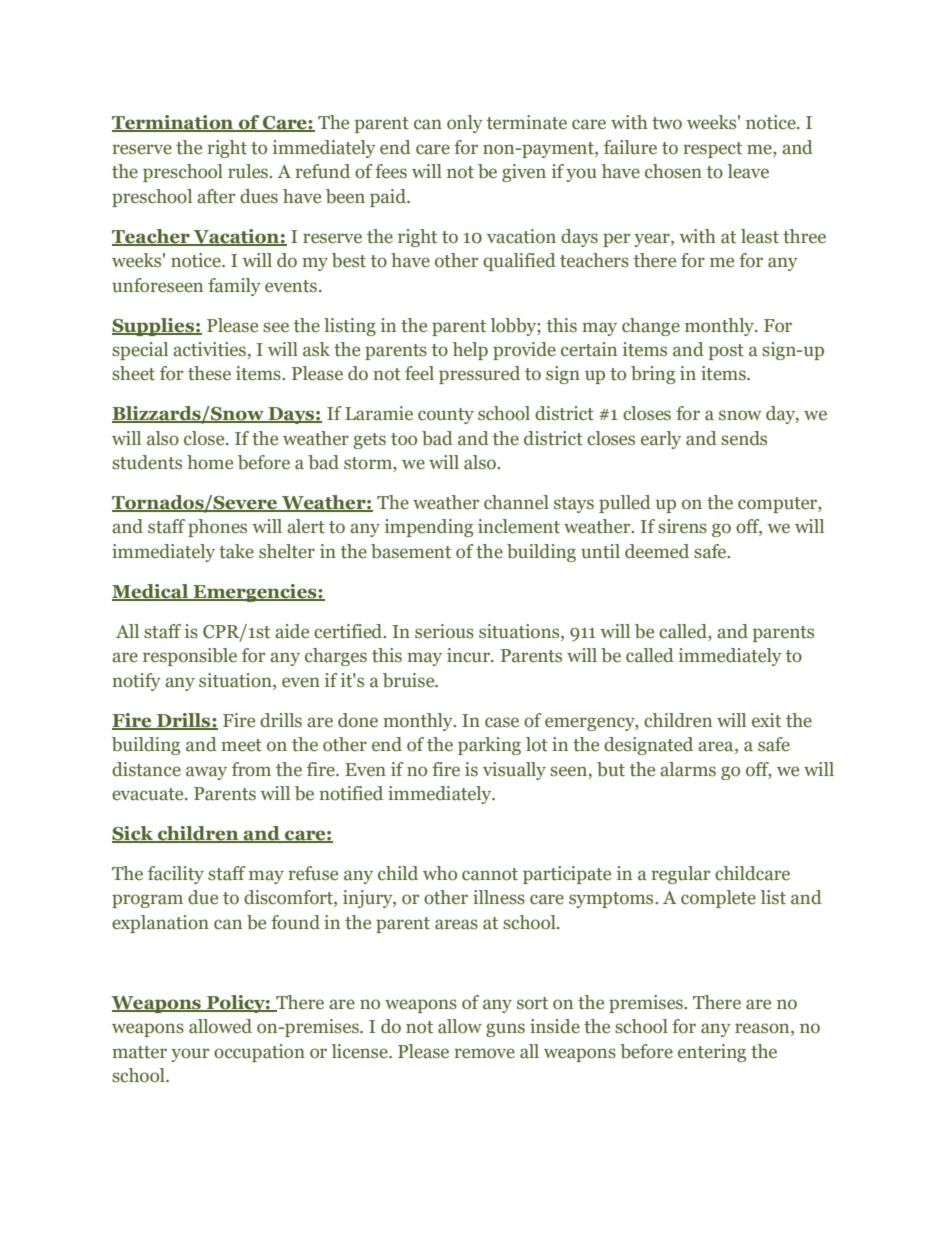  I want to click on only, so click(465, 124).
